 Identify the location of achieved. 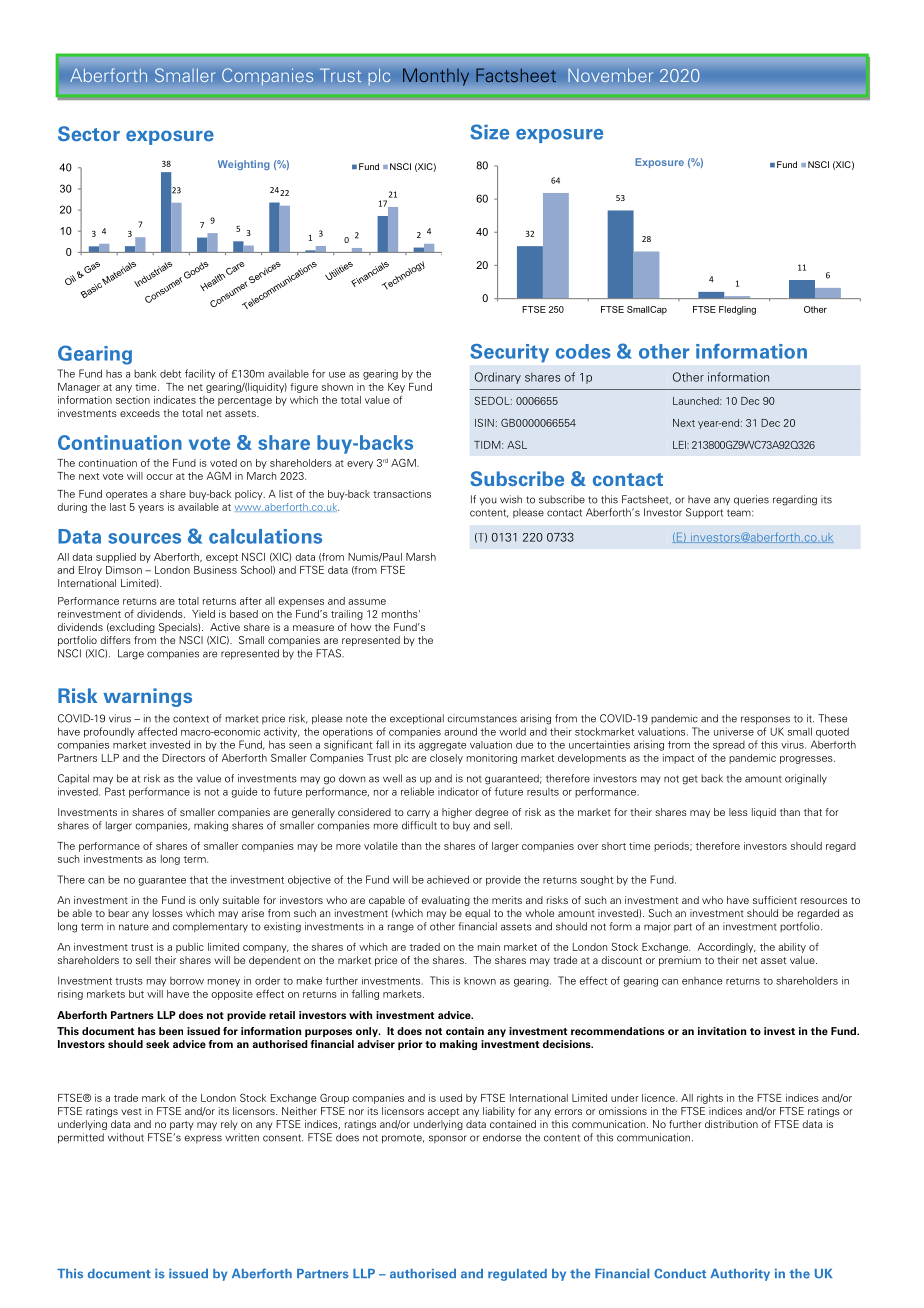
(448, 879).
